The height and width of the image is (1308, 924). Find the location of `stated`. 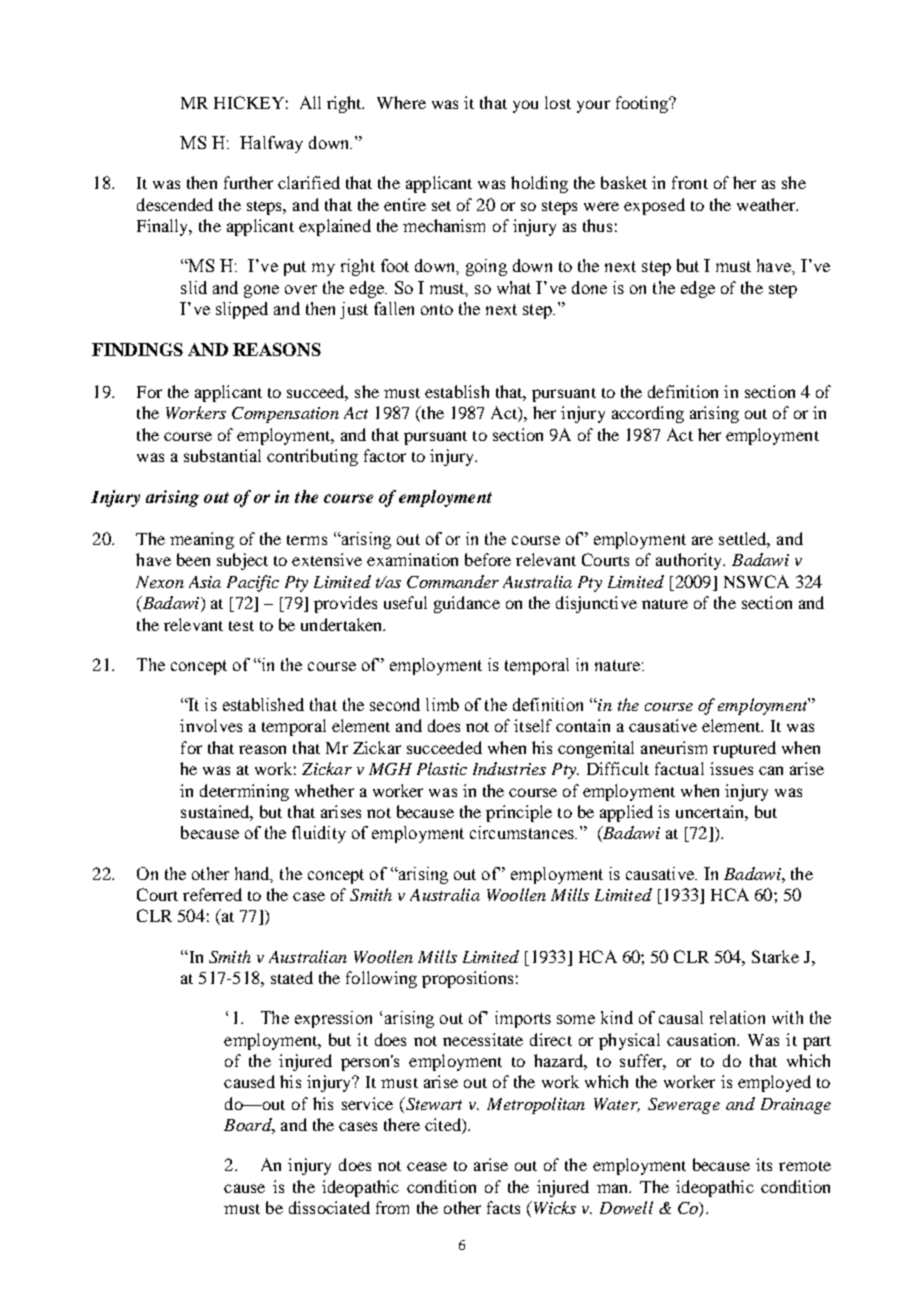

stated is located at coordinates (292, 977).
